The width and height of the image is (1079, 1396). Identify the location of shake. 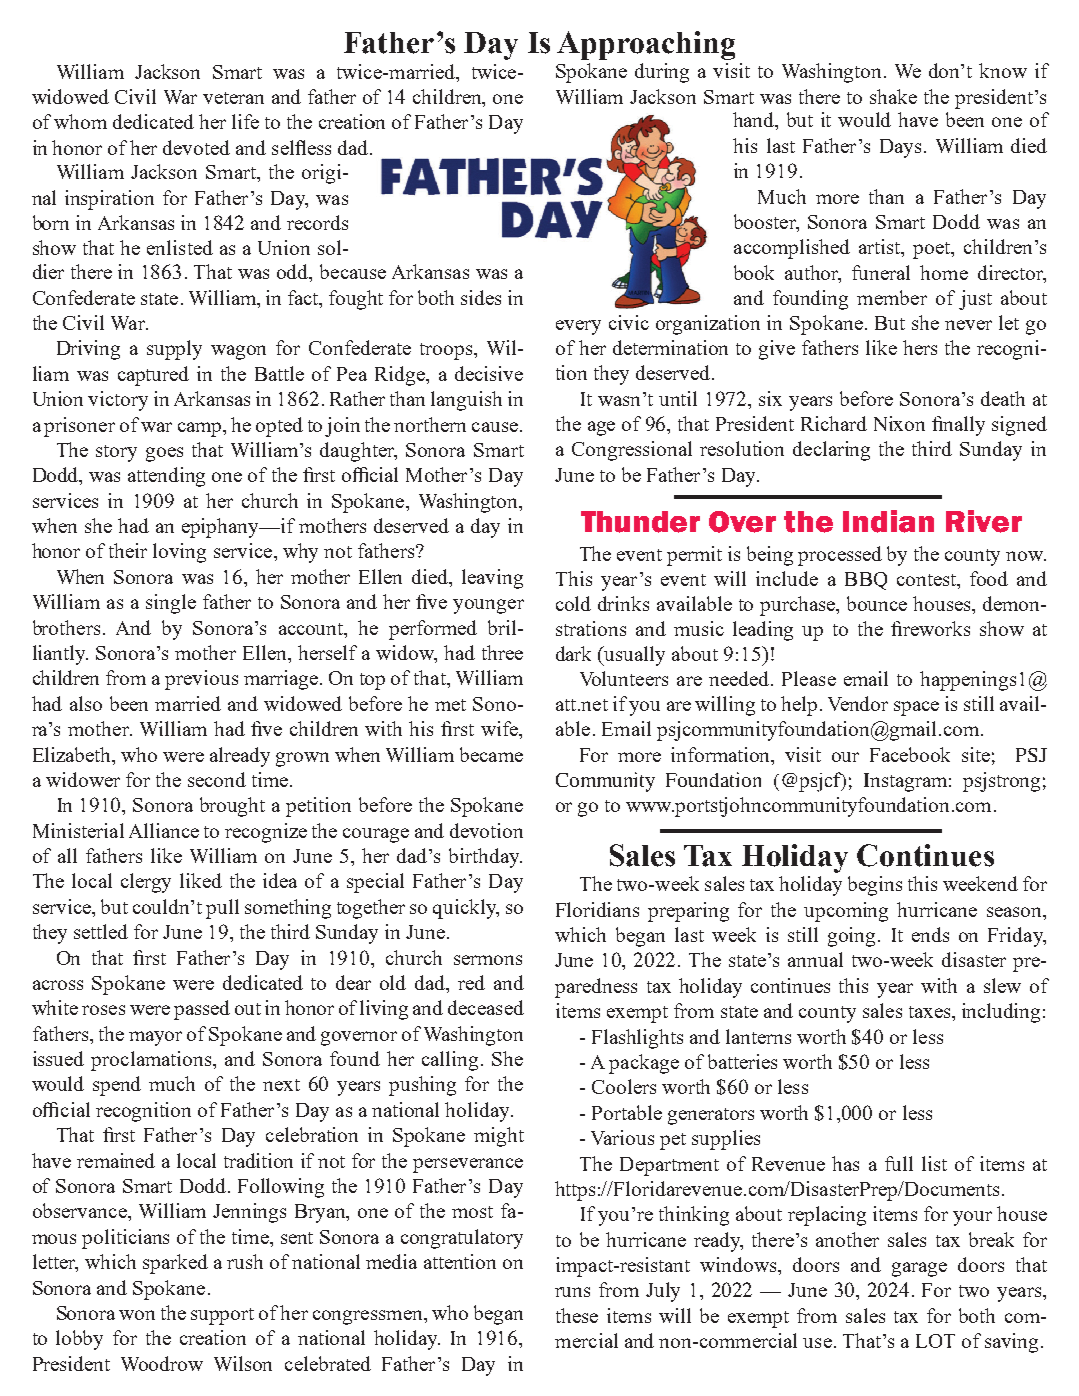
(893, 96).
